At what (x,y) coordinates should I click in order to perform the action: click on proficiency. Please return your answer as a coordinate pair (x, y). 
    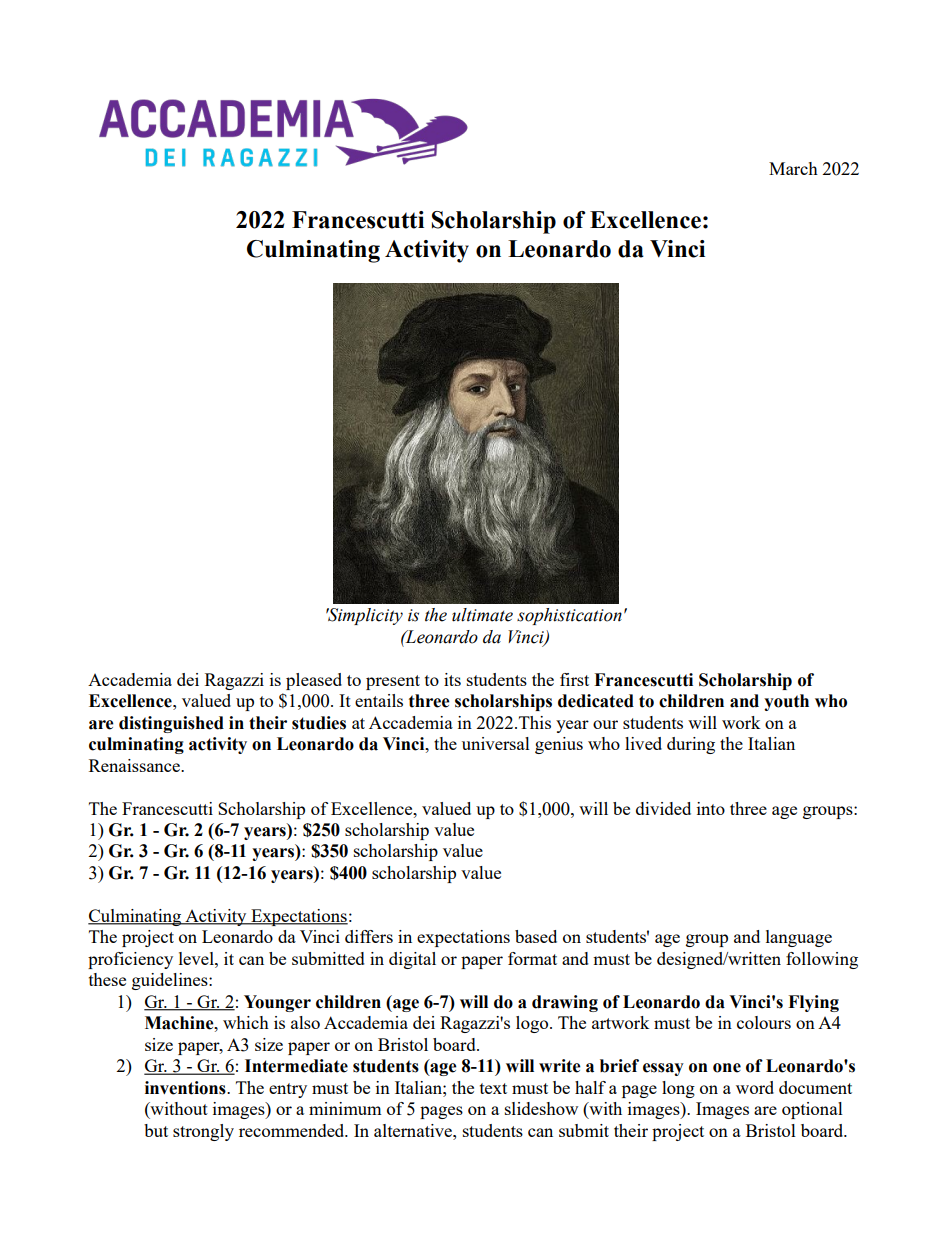
    Looking at the image, I should click on (130, 960).
